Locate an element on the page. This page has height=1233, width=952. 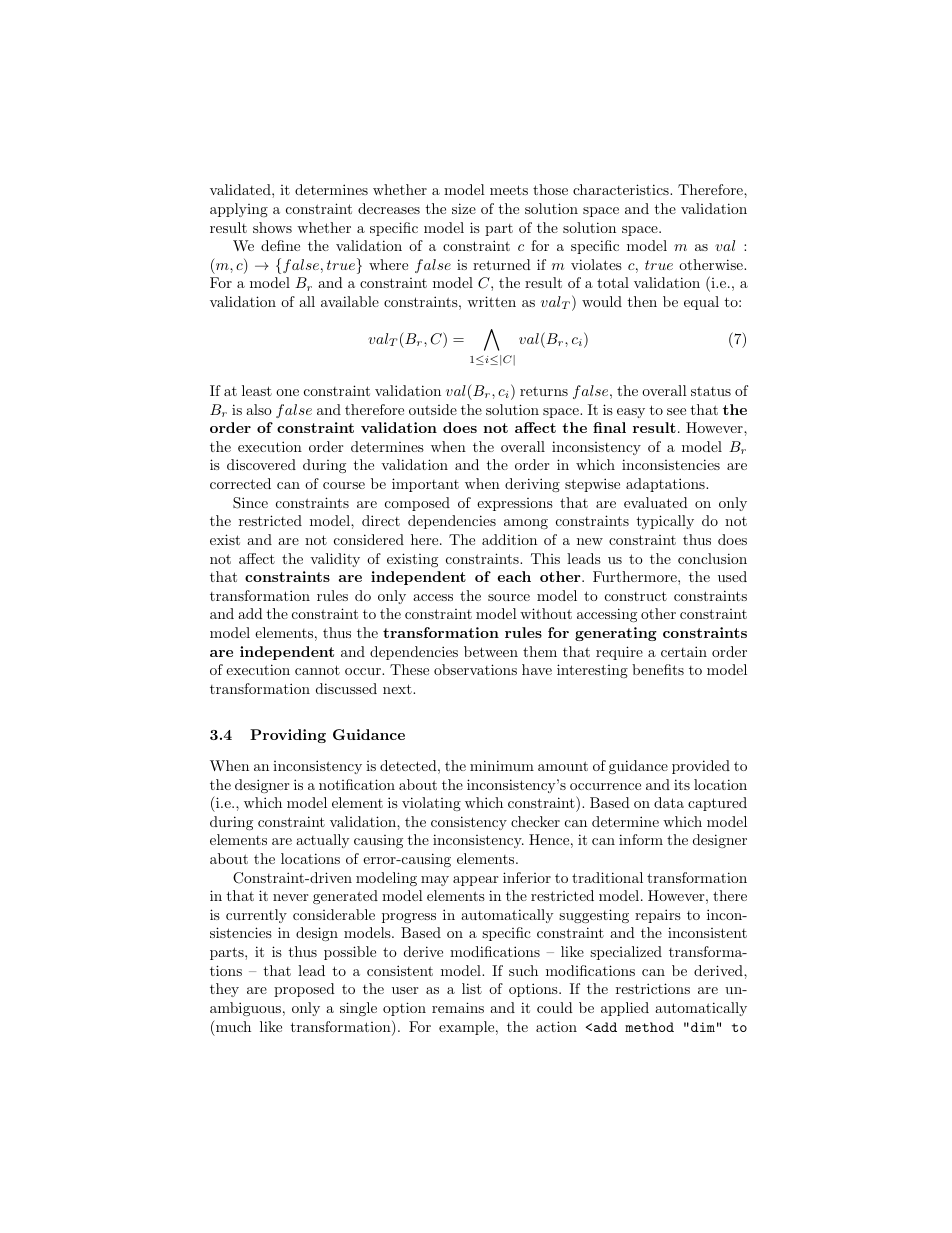
method is located at coordinates (649, 1027).
